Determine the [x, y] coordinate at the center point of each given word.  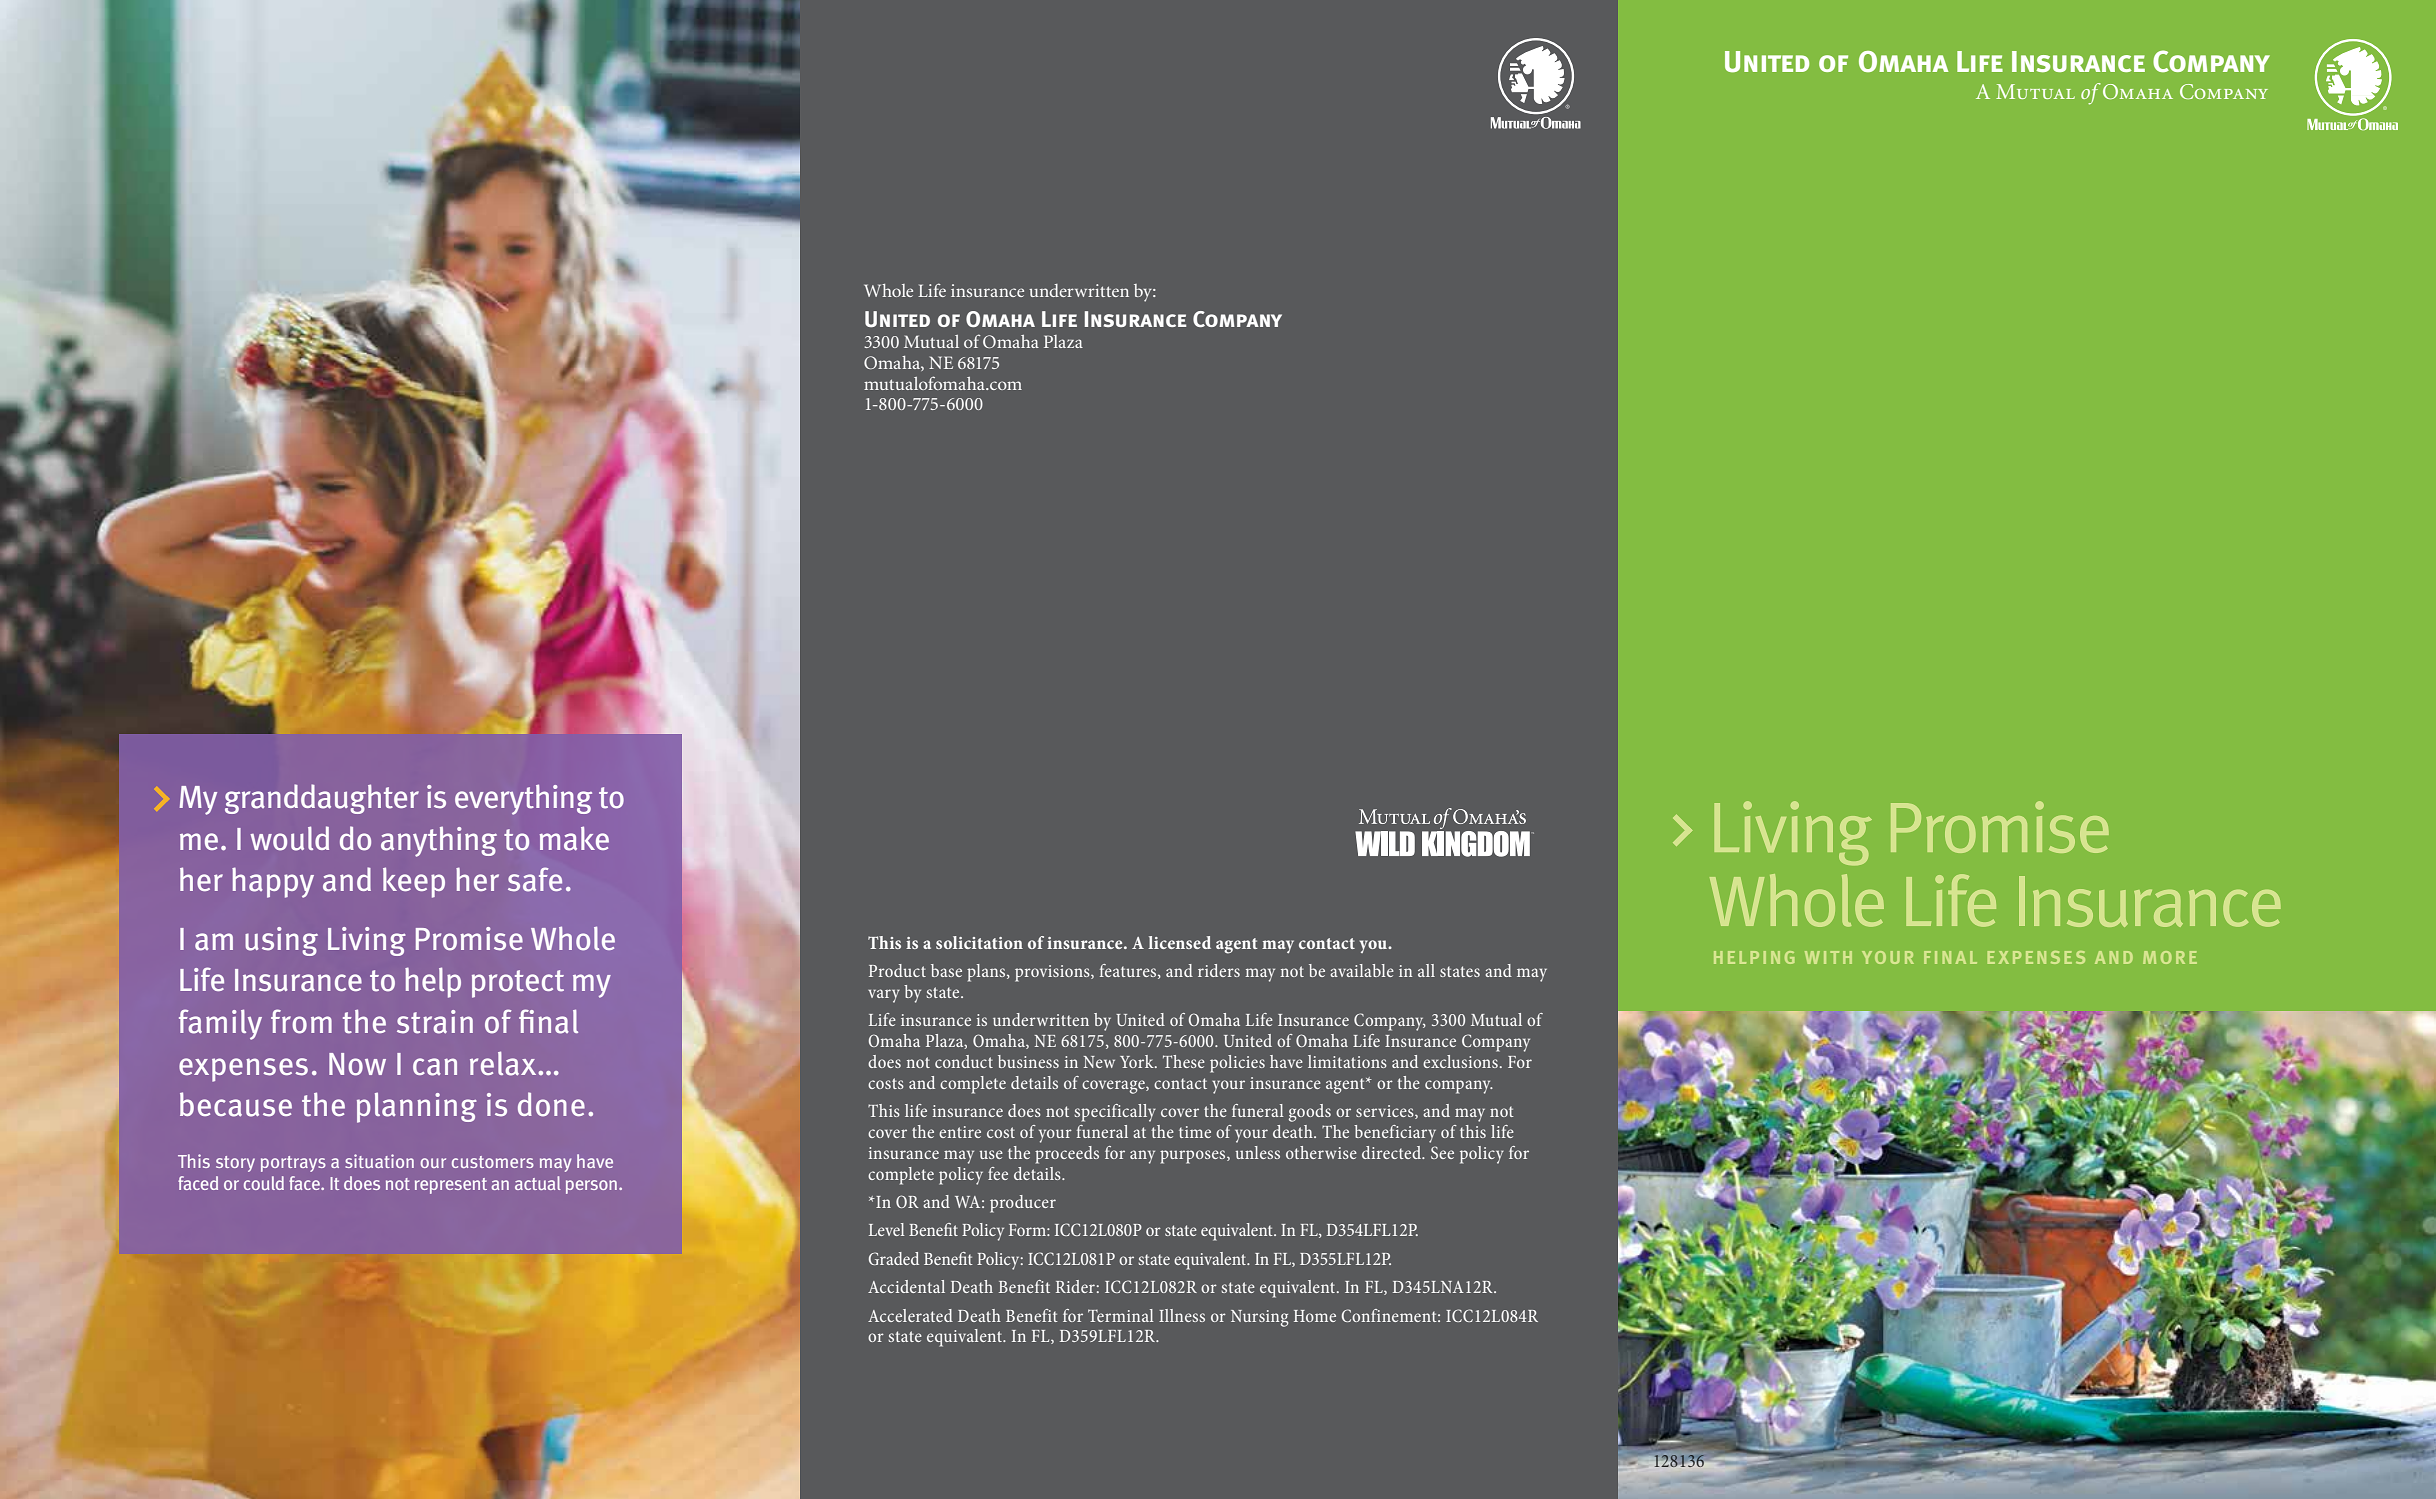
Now [357, 1064]
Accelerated [910, 1315]
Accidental [906, 1286]
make [574, 838]
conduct [964, 1061]
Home [1315, 1316]
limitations [1347, 1061]
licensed [1179, 942]
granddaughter [322, 799]
